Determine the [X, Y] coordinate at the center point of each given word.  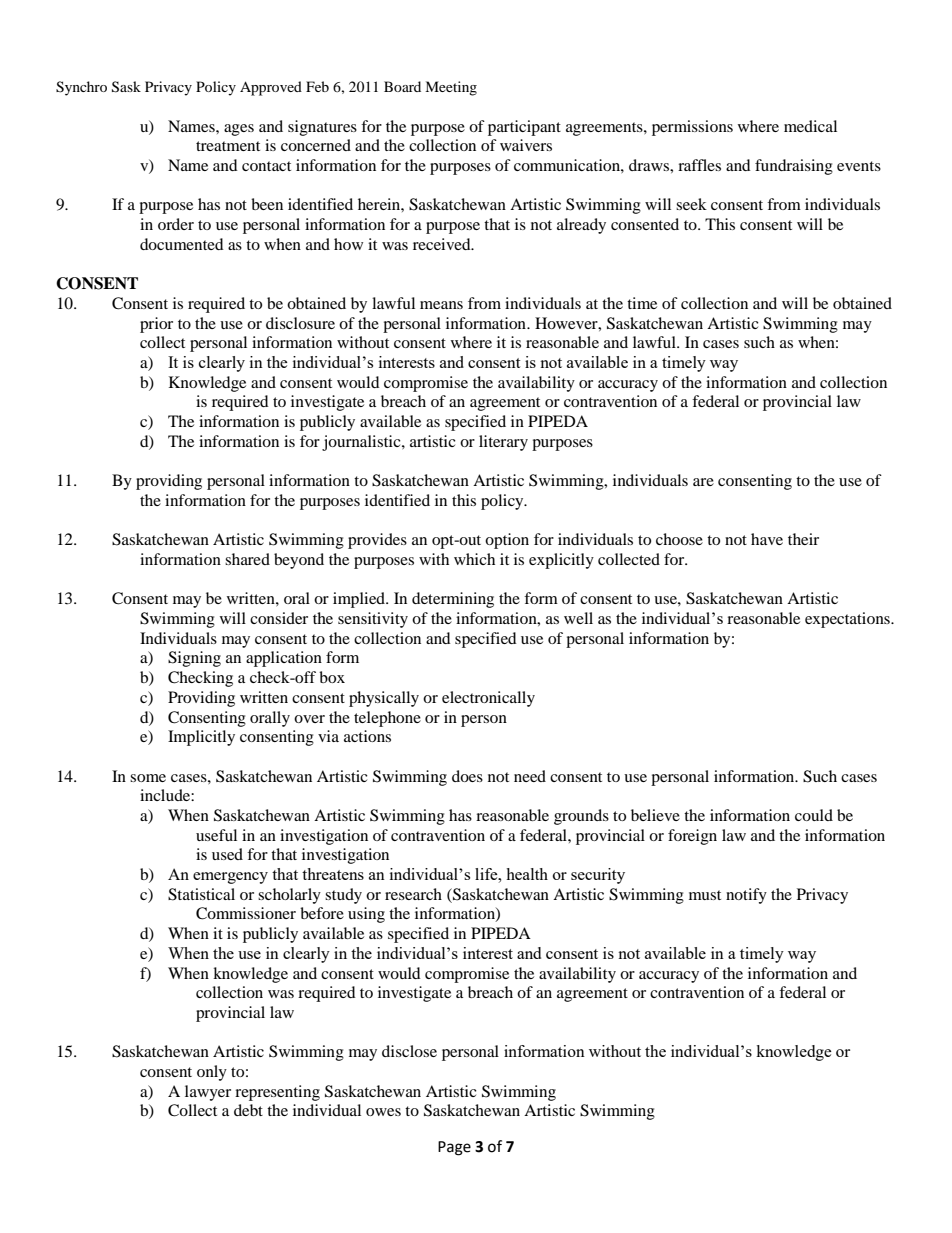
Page [454, 1148]
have [767, 539]
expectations [848, 620]
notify [746, 896]
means [441, 305]
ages [239, 130]
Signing [194, 659]
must [705, 895]
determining [453, 600]
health [527, 874]
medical [810, 126]
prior [156, 325]
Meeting [451, 88]
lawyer [208, 1093]
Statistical [201, 894]
